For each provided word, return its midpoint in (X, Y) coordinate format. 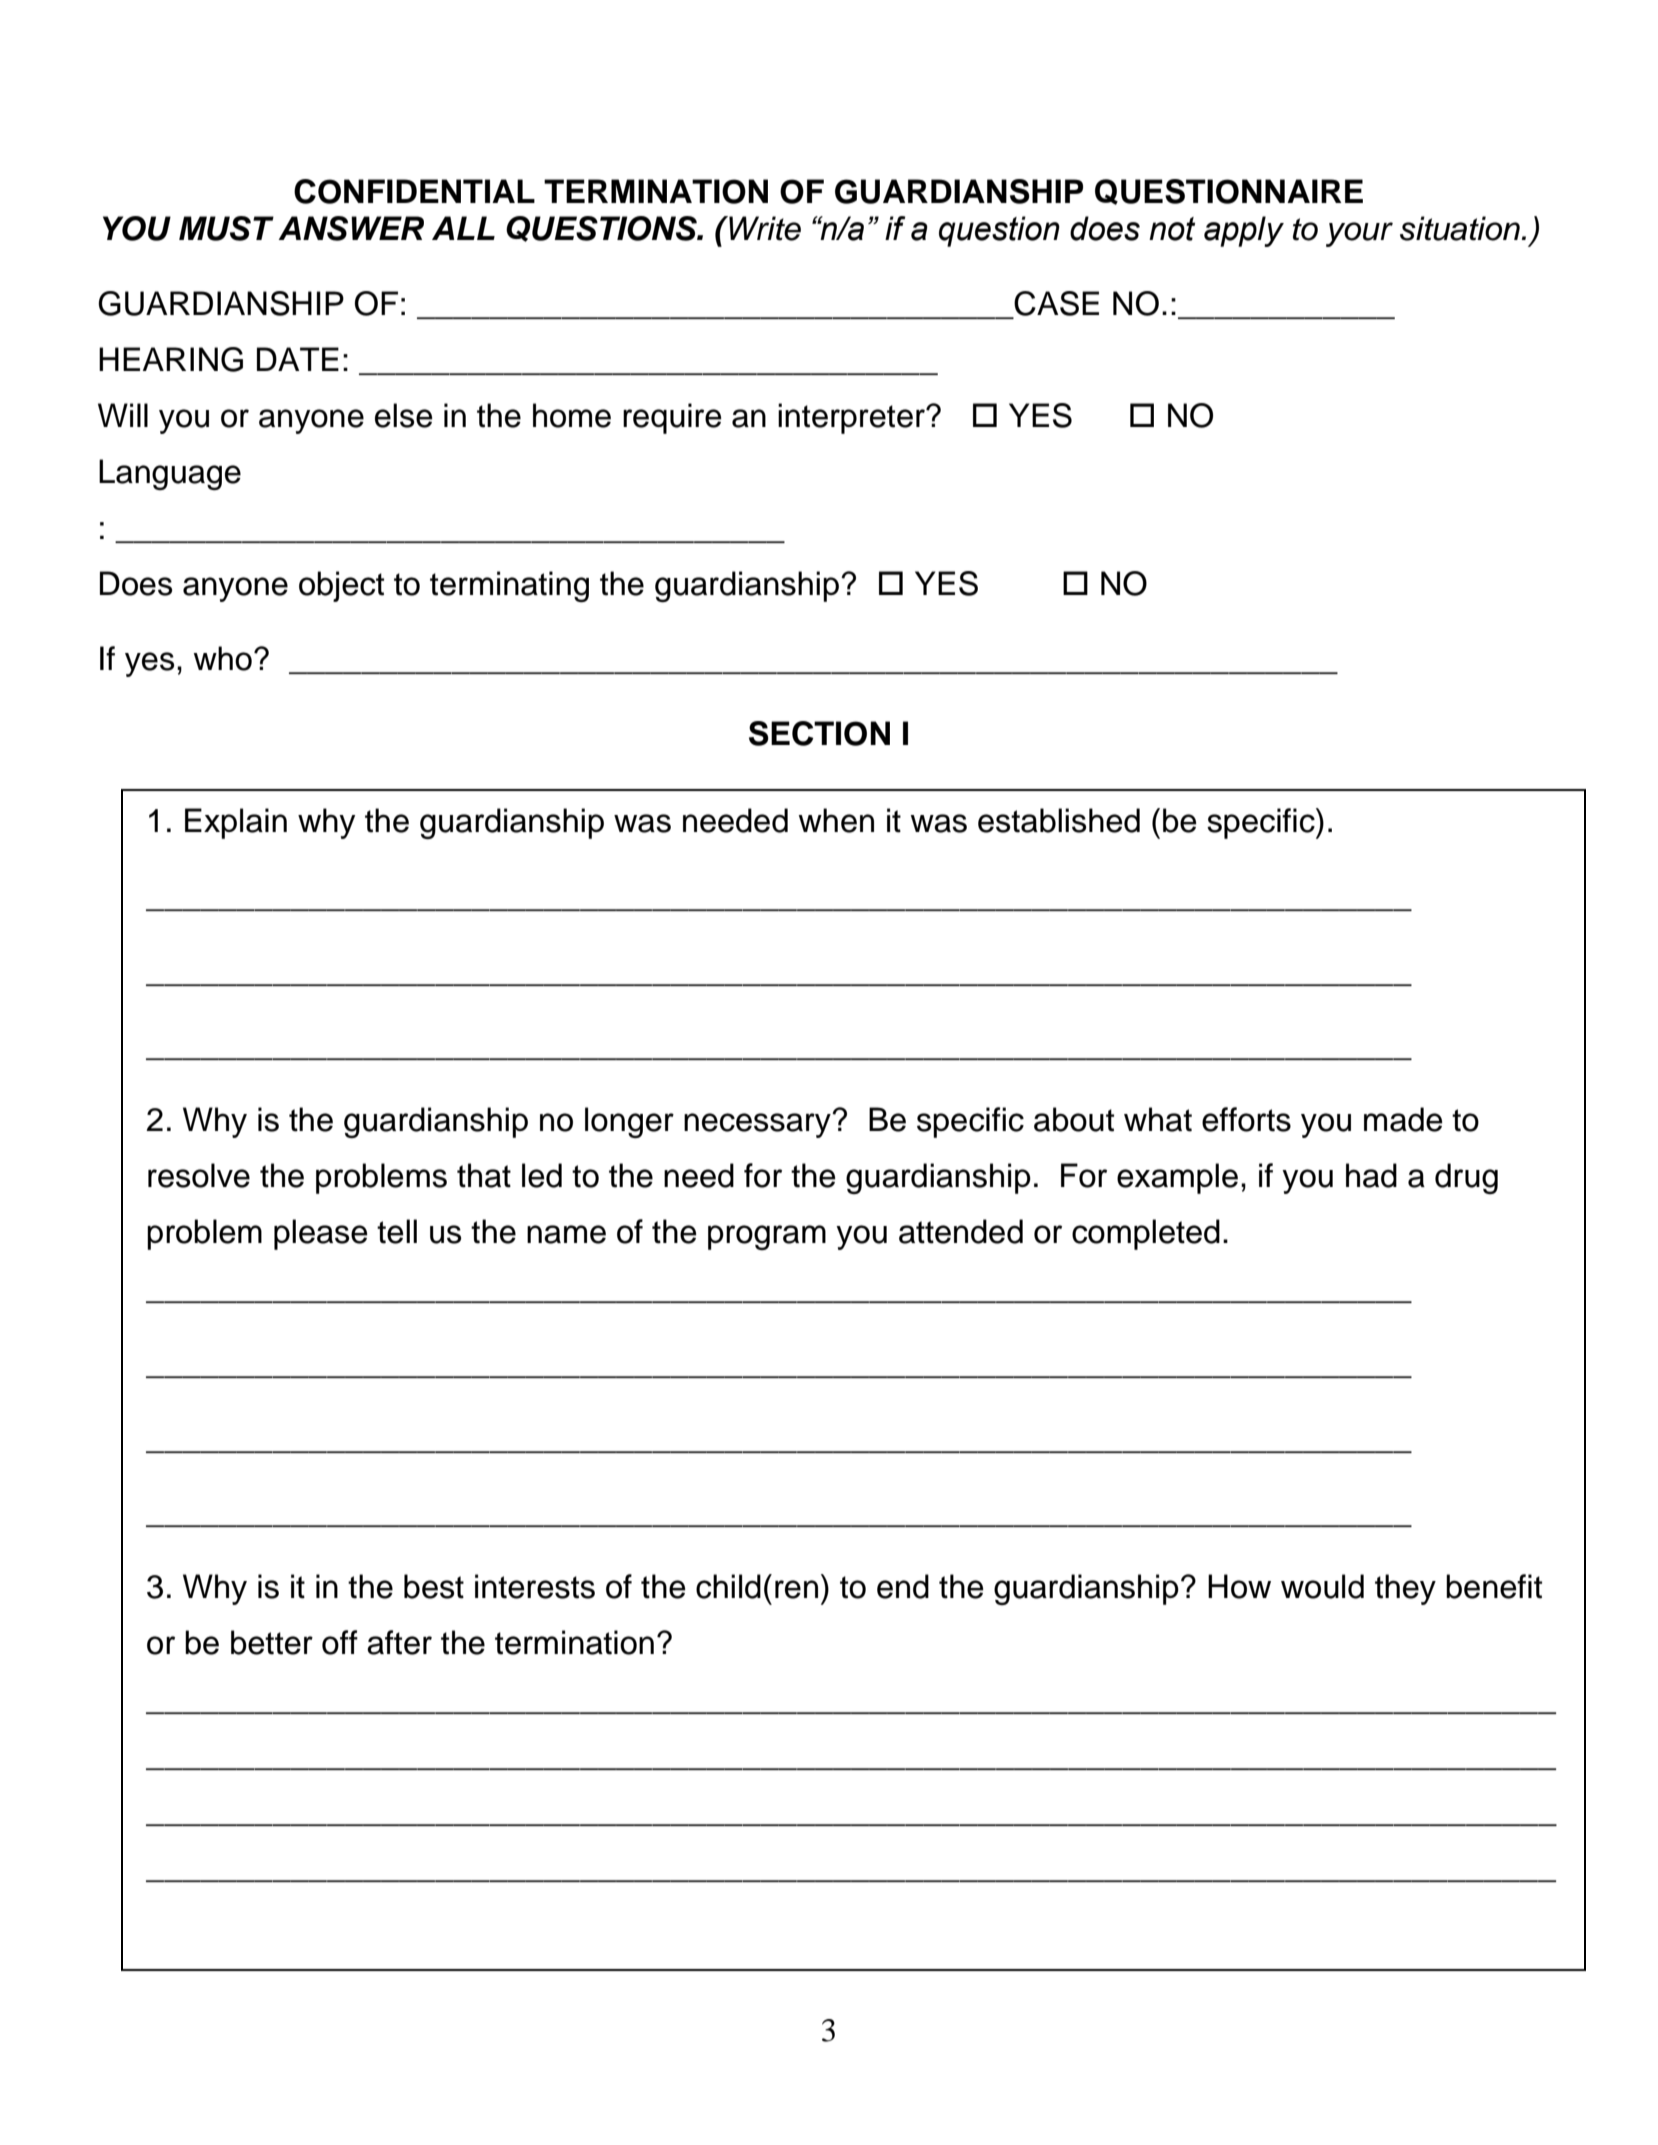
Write (764, 228)
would (1322, 1586)
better (272, 1642)
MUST (226, 228)
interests (535, 1586)
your (1359, 234)
